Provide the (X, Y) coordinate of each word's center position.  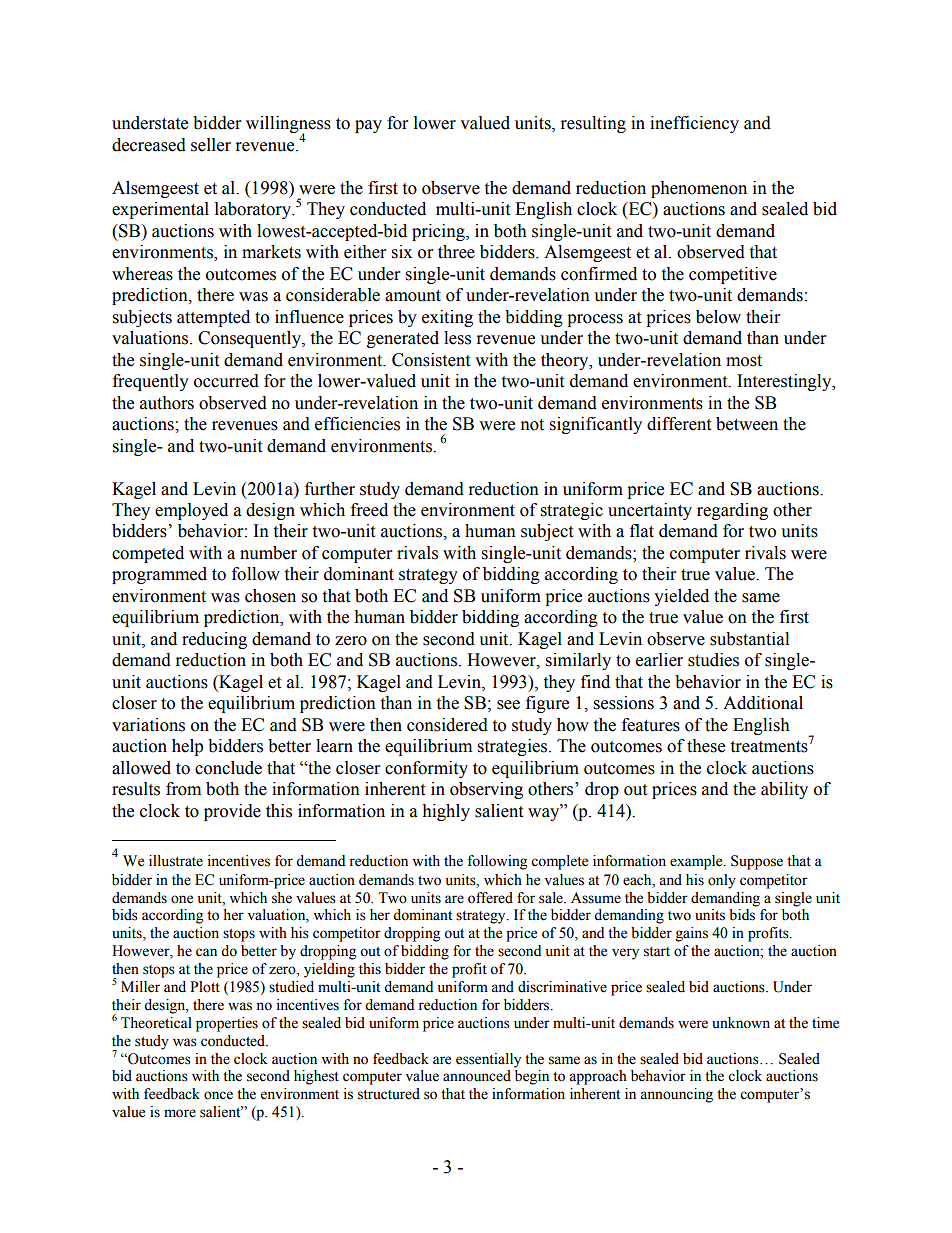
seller (211, 145)
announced (477, 1076)
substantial (749, 639)
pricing (439, 232)
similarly (578, 661)
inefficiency (694, 124)
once (218, 1095)
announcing (676, 1095)
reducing (214, 640)
